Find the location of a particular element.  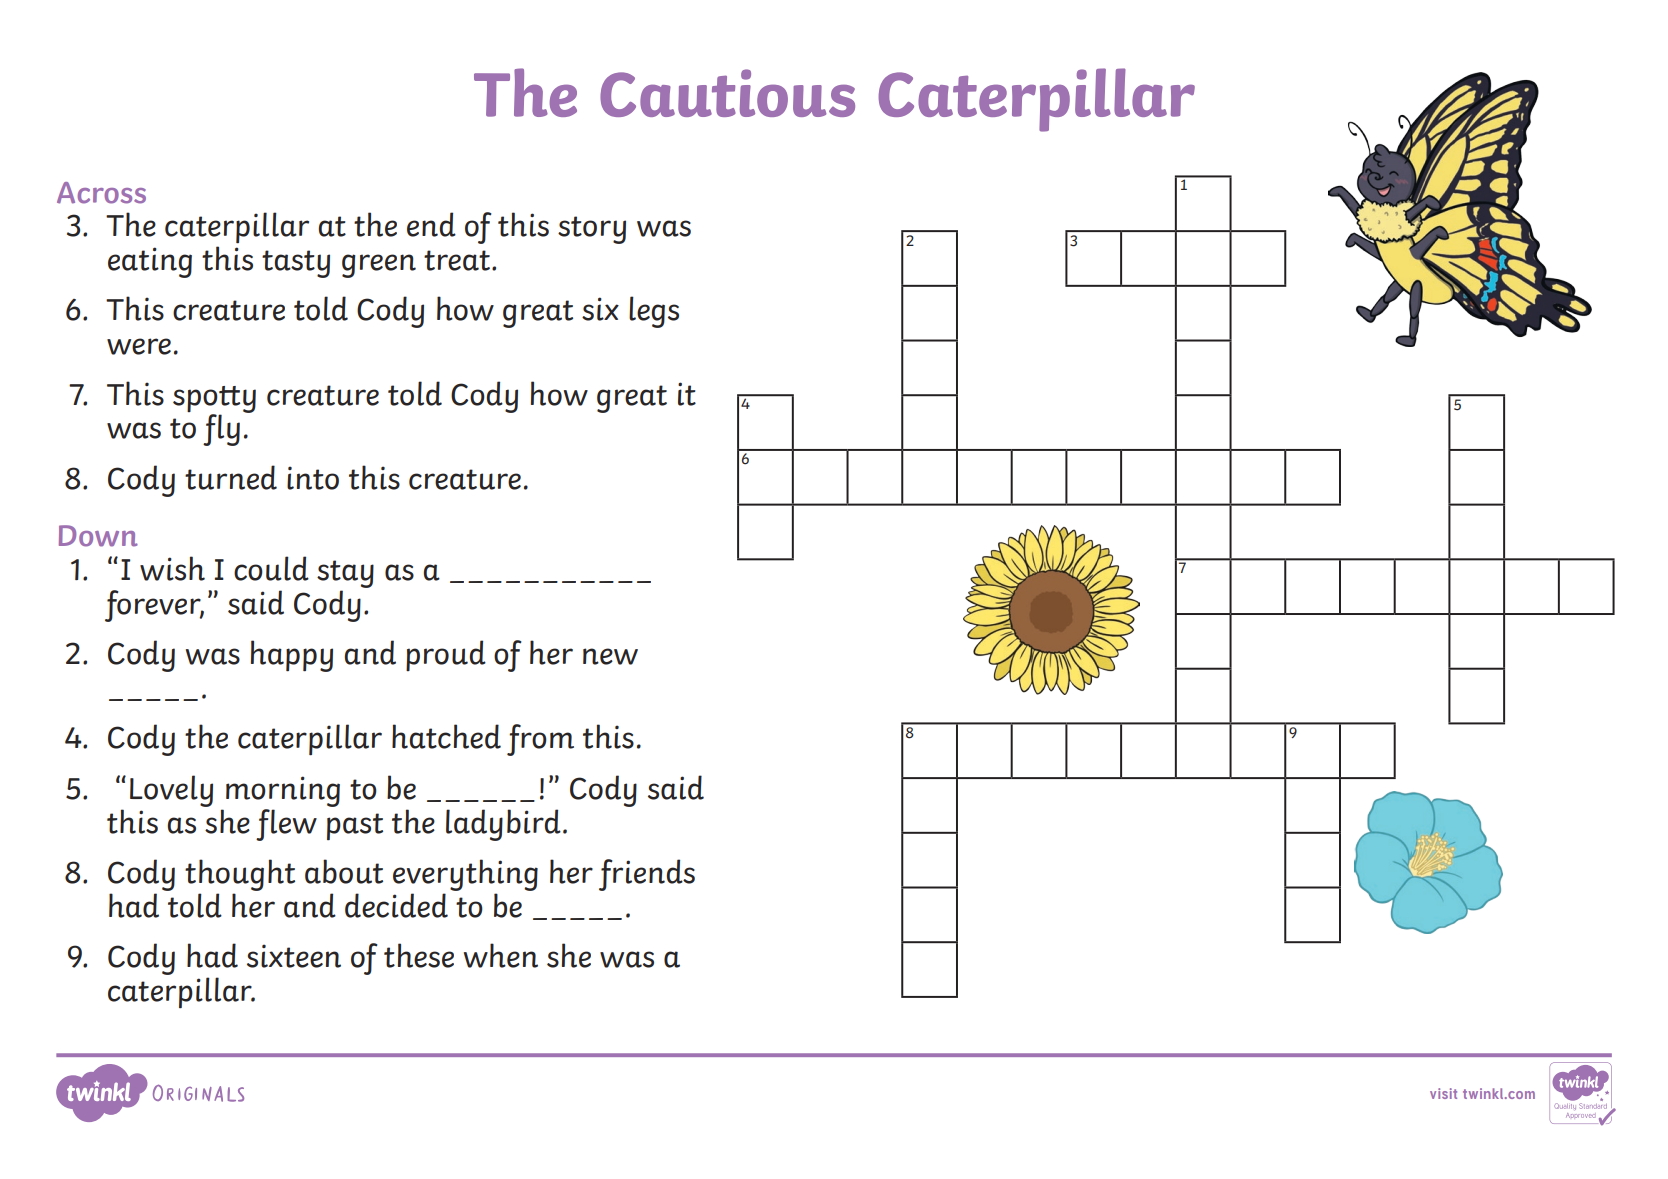

story is located at coordinates (592, 230).
